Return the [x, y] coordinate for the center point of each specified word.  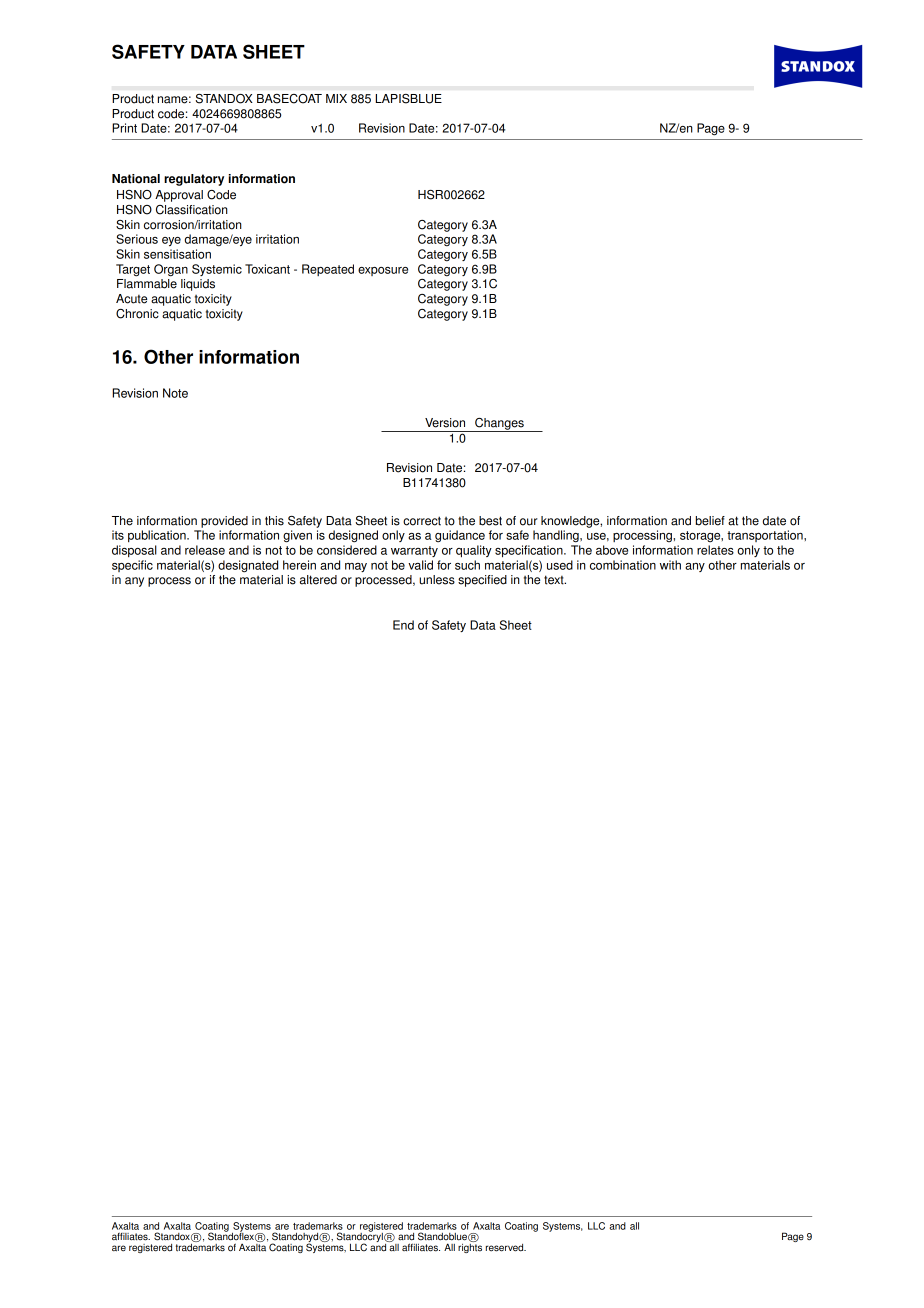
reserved [506, 1248]
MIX [336, 98]
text [555, 580]
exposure [383, 271]
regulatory [194, 180]
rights [470, 1247]
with [670, 565]
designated [248, 566]
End [403, 625]
